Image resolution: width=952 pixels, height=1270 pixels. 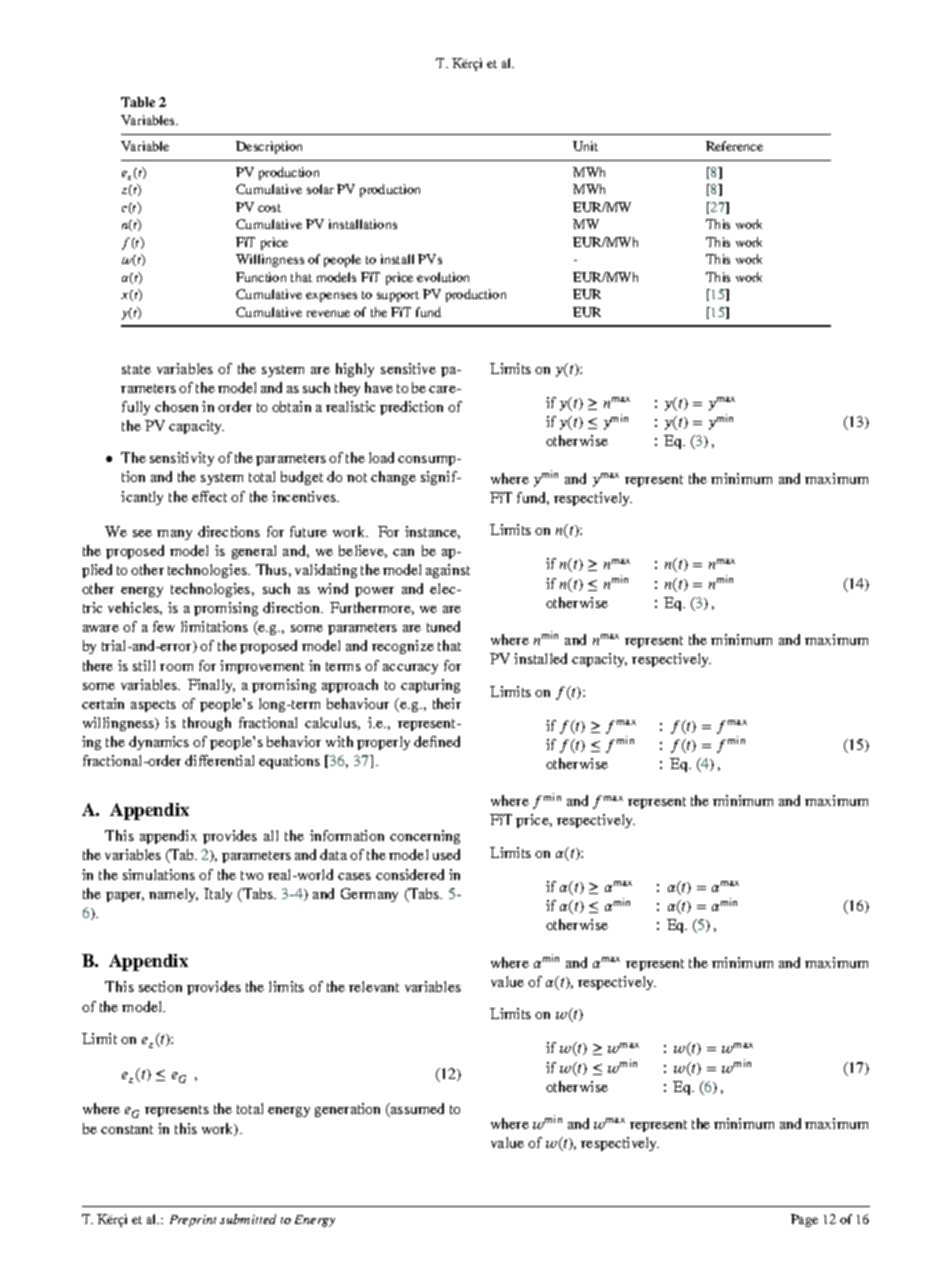 I want to click on namely, so click(x=173, y=895).
